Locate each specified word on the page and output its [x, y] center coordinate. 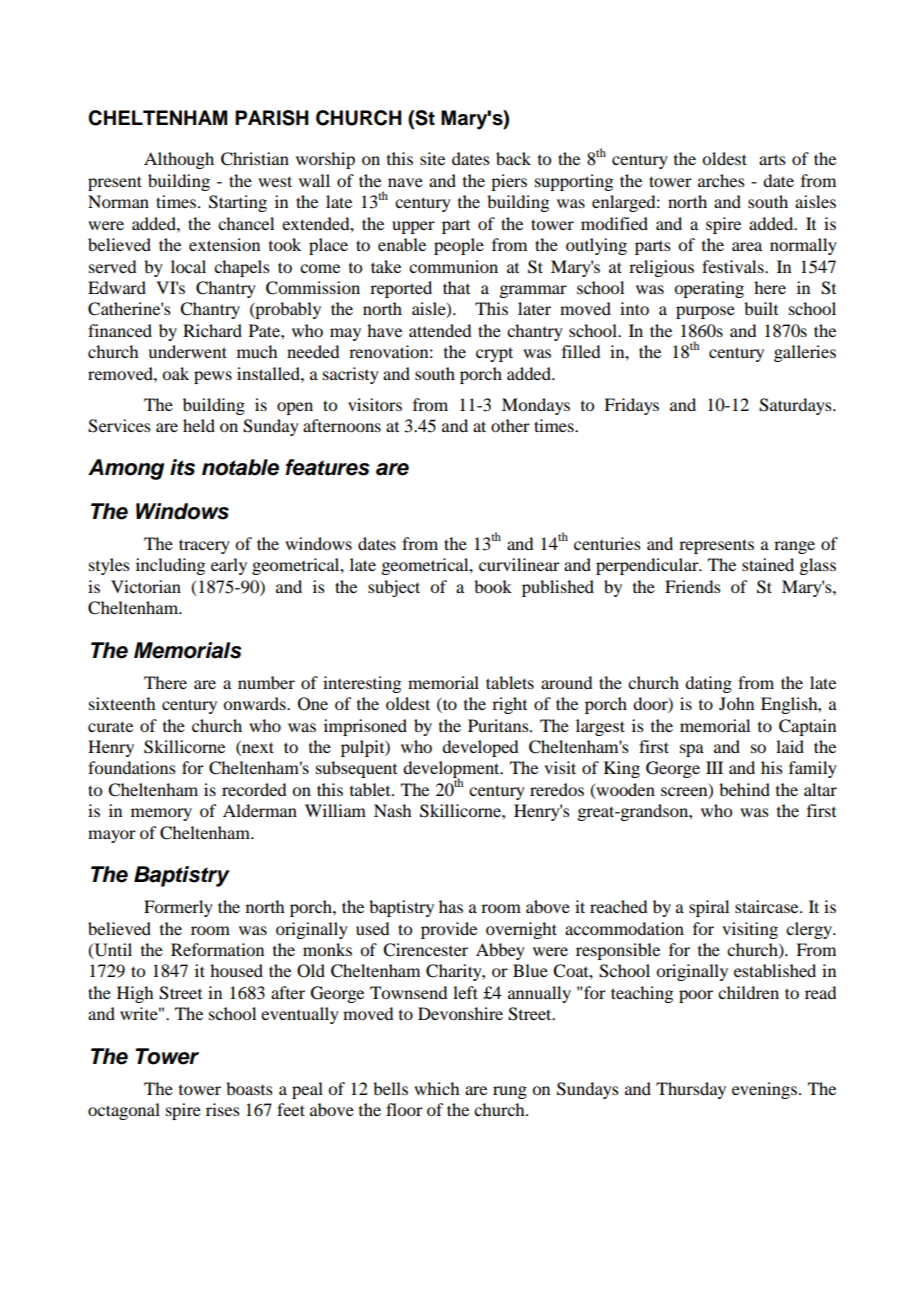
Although [179, 160]
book [493, 586]
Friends [693, 586]
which [436, 1088]
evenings [764, 1090]
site [432, 158]
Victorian [146, 586]
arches [721, 180]
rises [223, 1109]
